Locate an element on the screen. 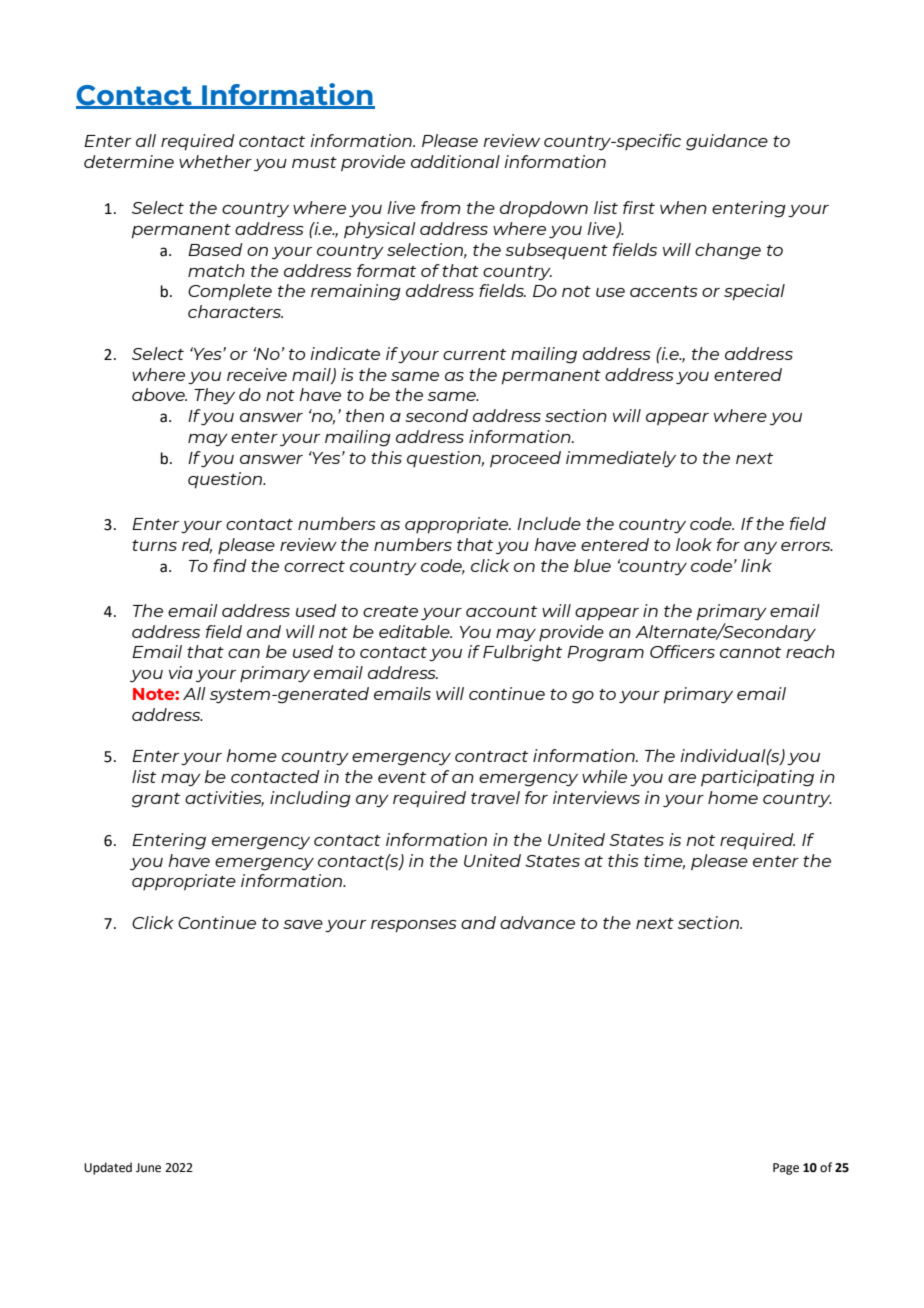 This screenshot has height=1308, width=924. activities is located at coordinates (224, 799).
